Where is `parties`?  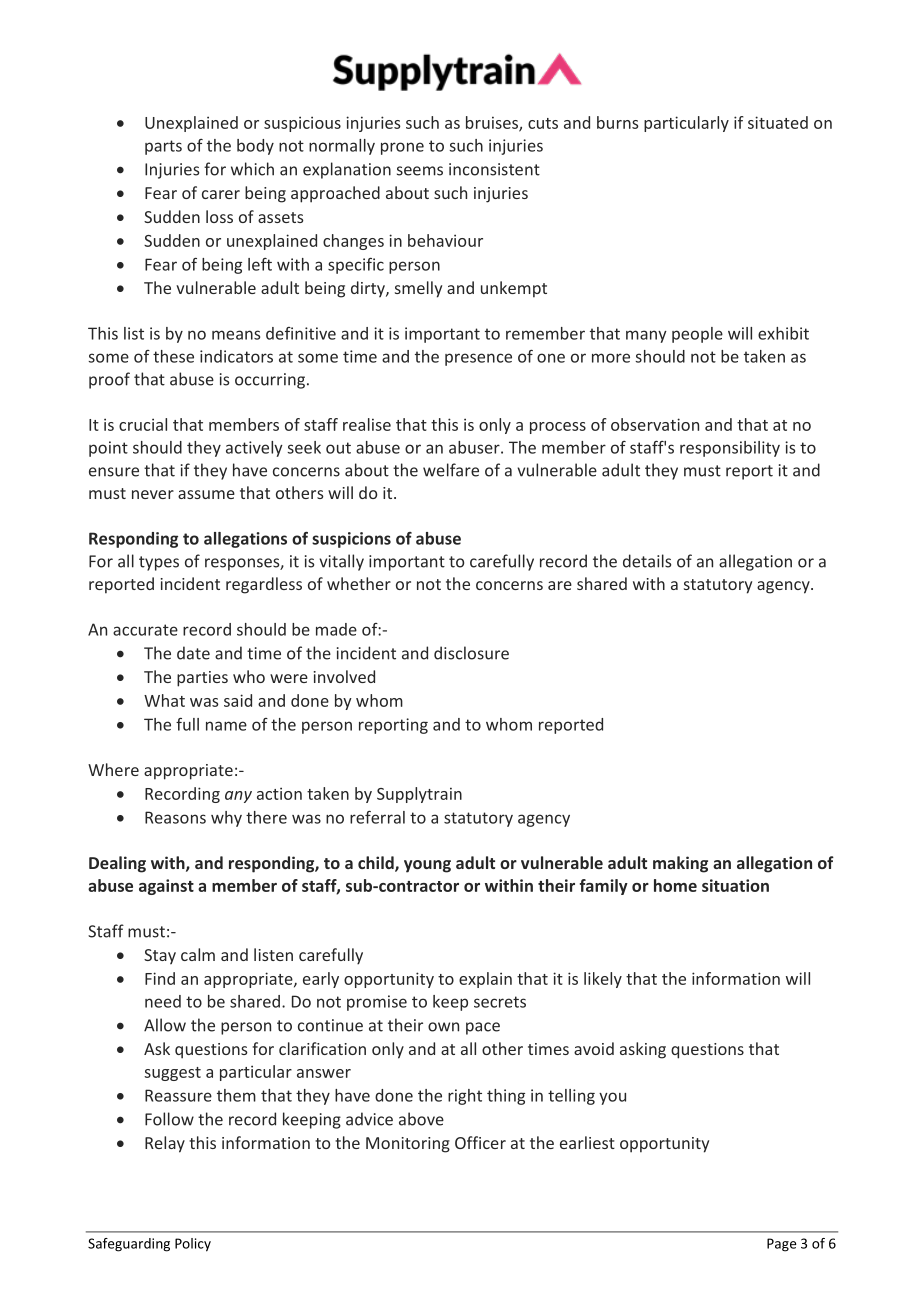 parties is located at coordinates (202, 679).
